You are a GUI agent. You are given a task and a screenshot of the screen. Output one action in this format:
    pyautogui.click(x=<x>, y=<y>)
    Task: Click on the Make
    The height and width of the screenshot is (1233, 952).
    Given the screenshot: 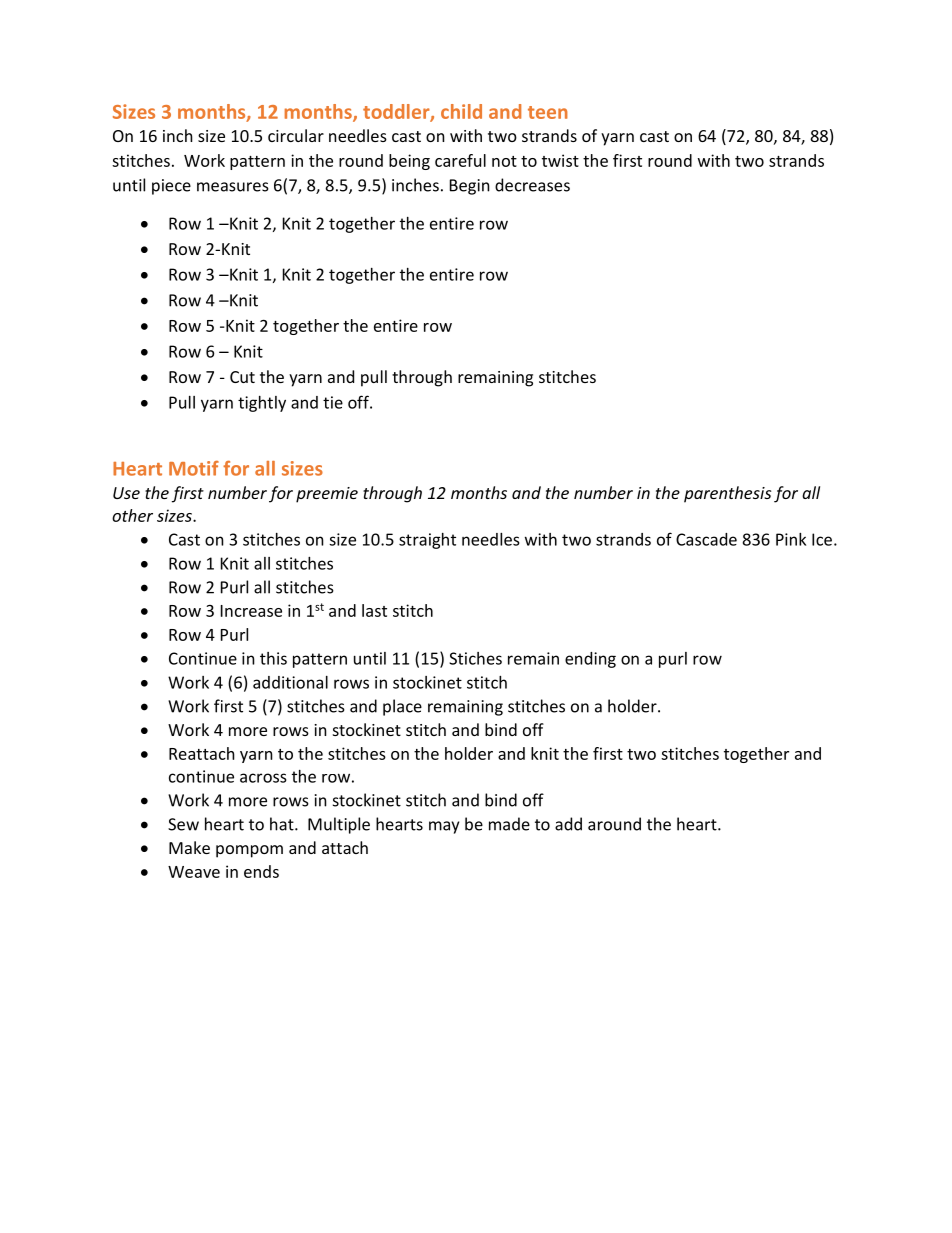 What is the action you would take?
    pyautogui.click(x=189, y=847)
